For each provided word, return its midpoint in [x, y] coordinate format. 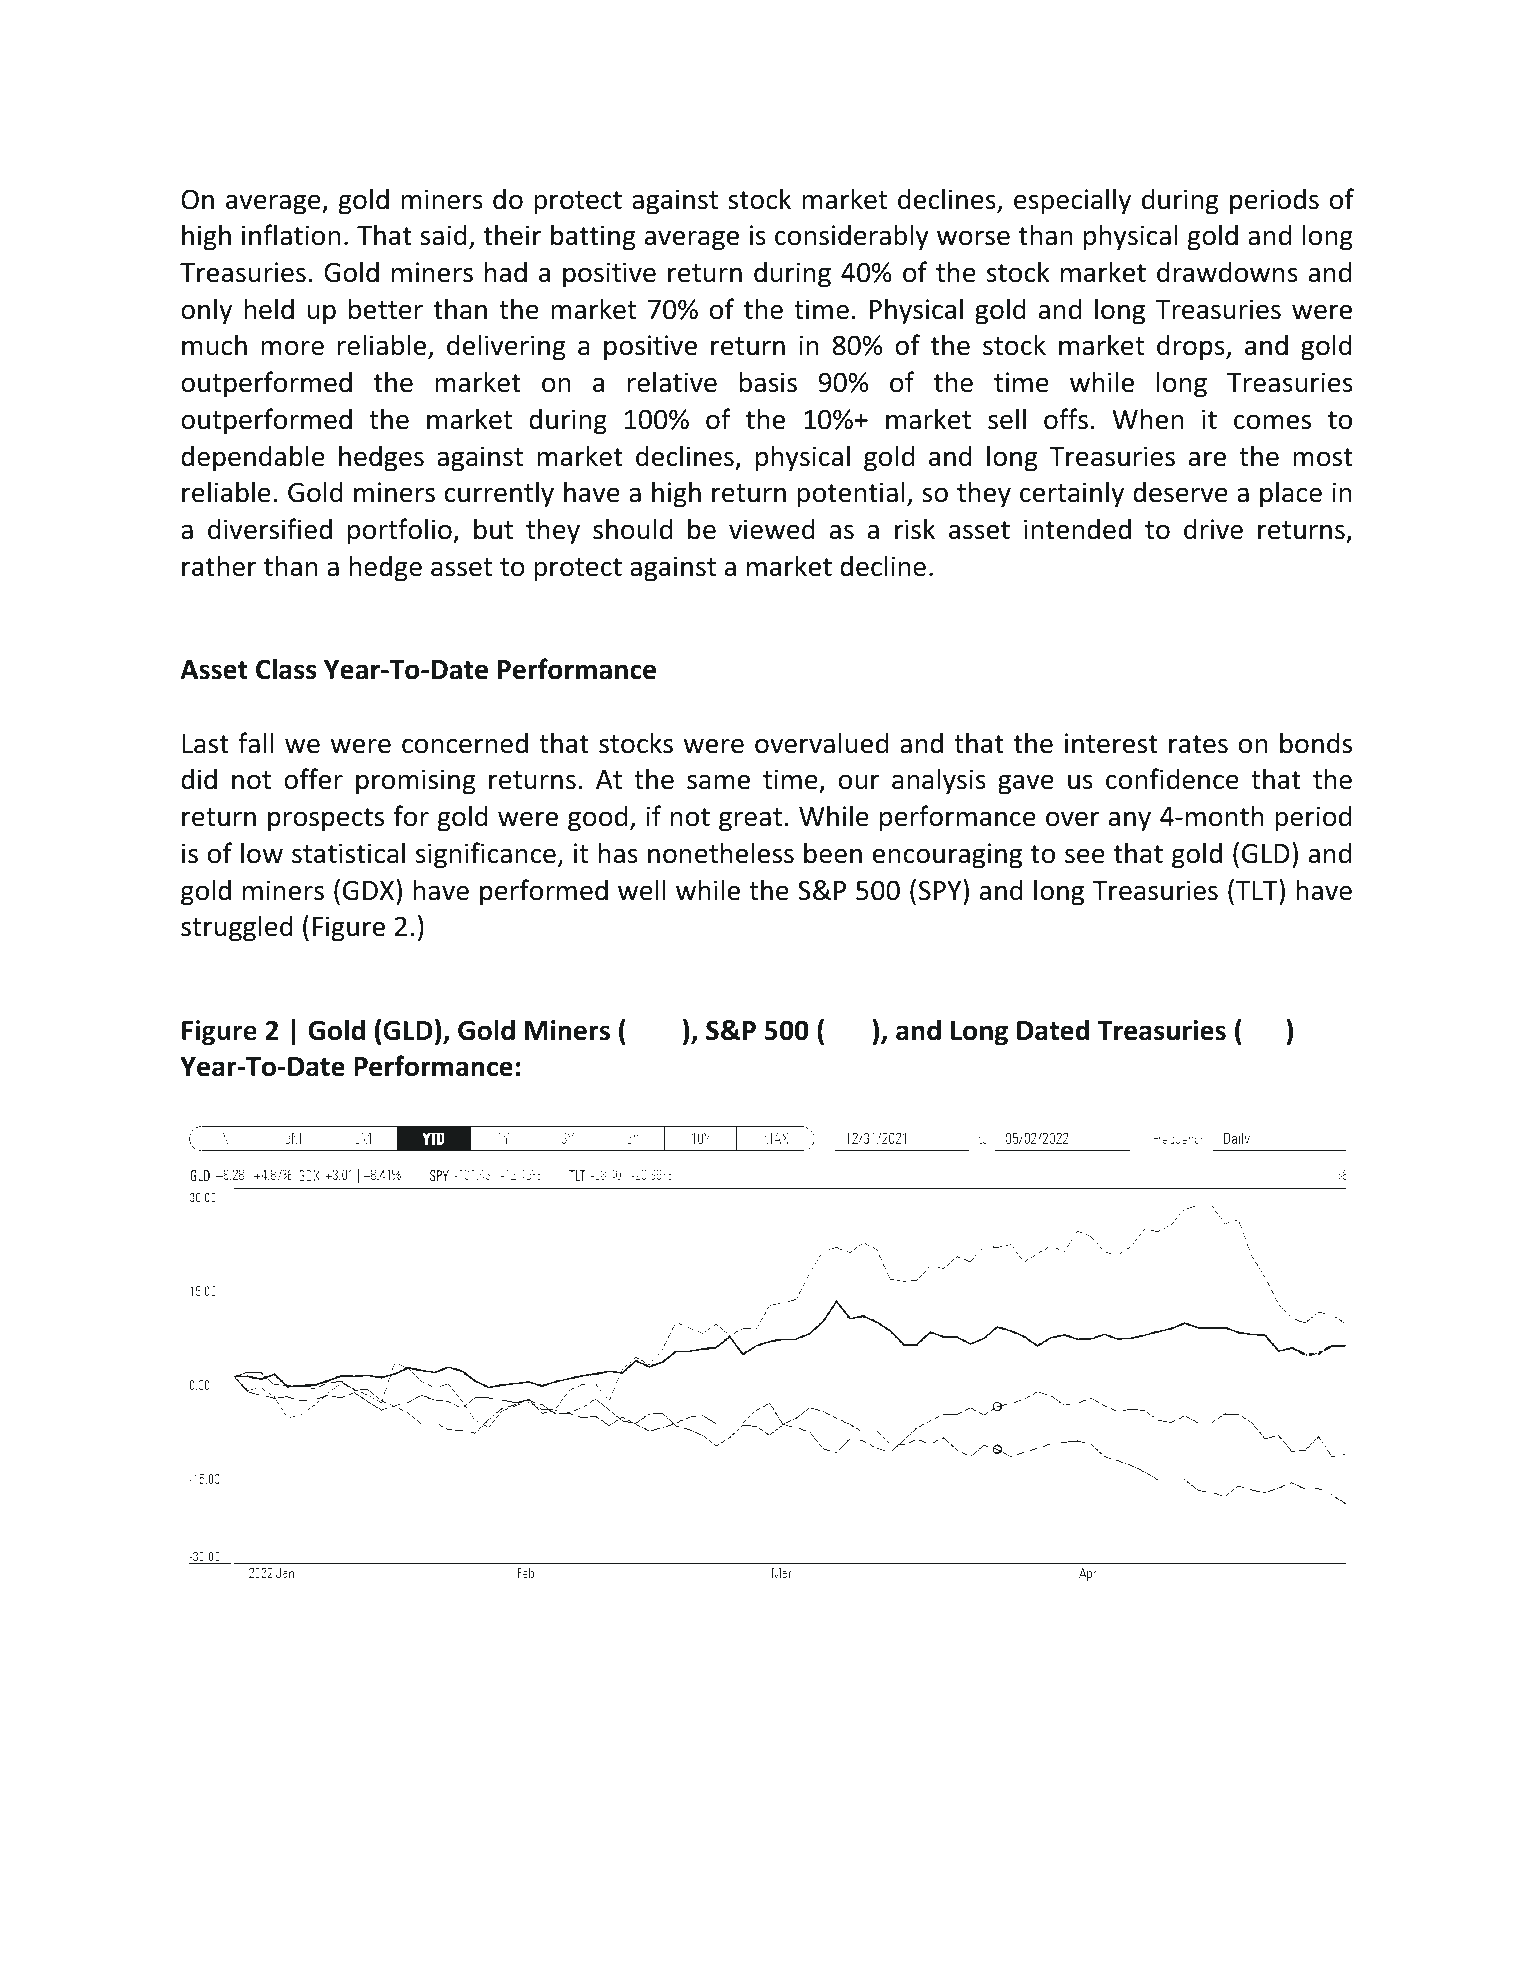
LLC [1246, 1880]
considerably [852, 237]
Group [1191, 1882]
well [642, 890]
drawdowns [1227, 272]
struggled [237, 928]
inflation [291, 235]
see [1085, 856]
